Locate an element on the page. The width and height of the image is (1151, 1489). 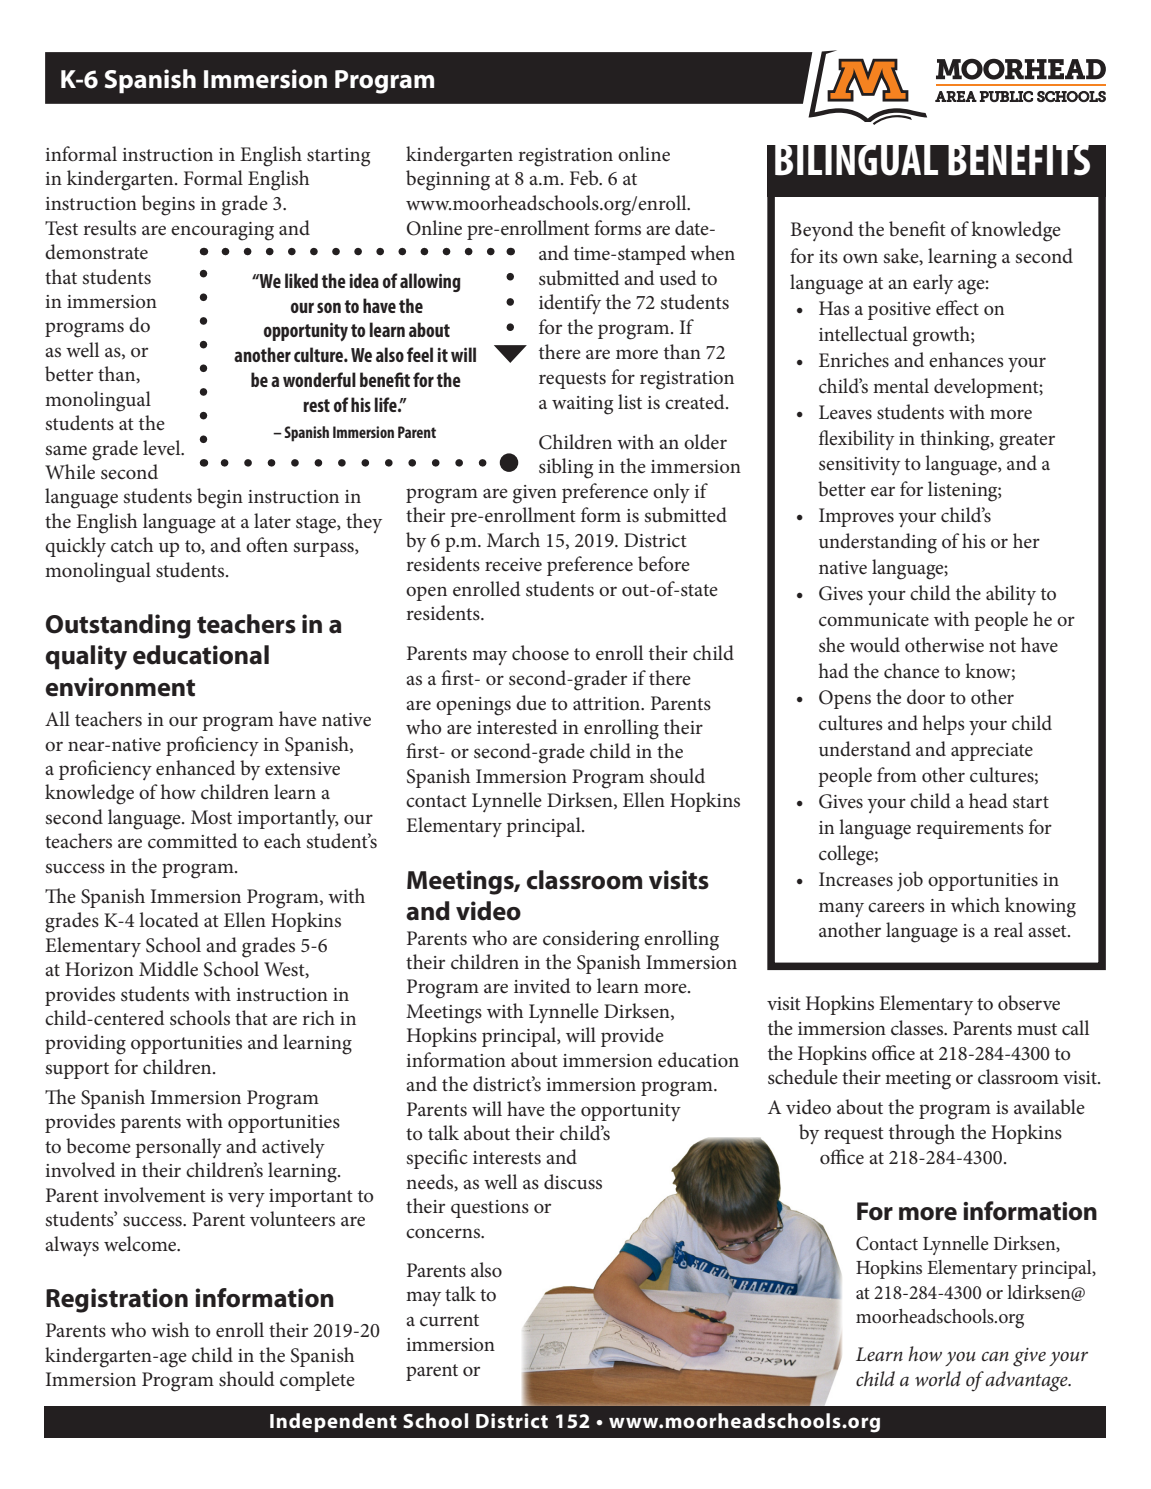
encouraging is located at coordinates (222, 231).
